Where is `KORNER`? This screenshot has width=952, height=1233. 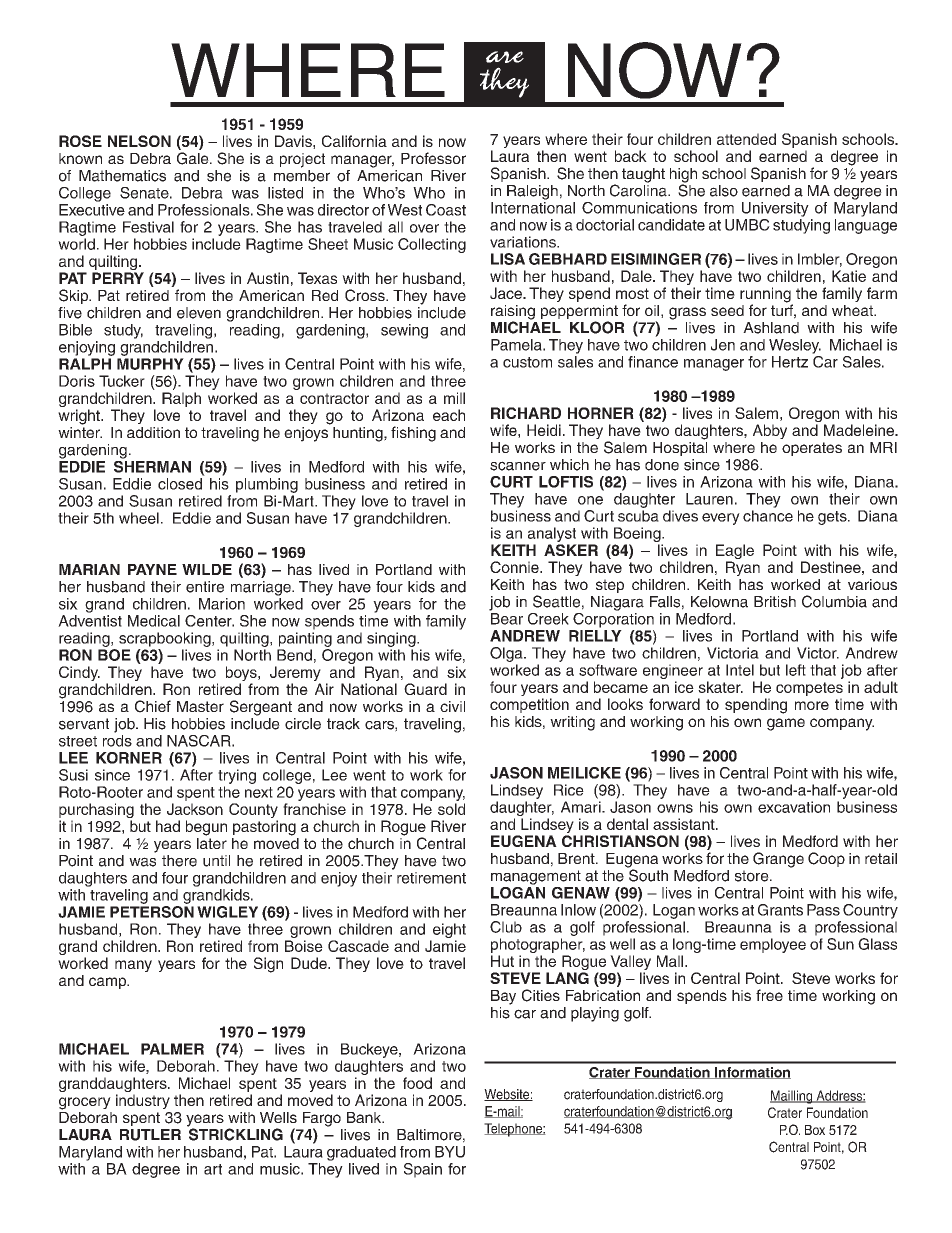
KORNER is located at coordinates (129, 758).
